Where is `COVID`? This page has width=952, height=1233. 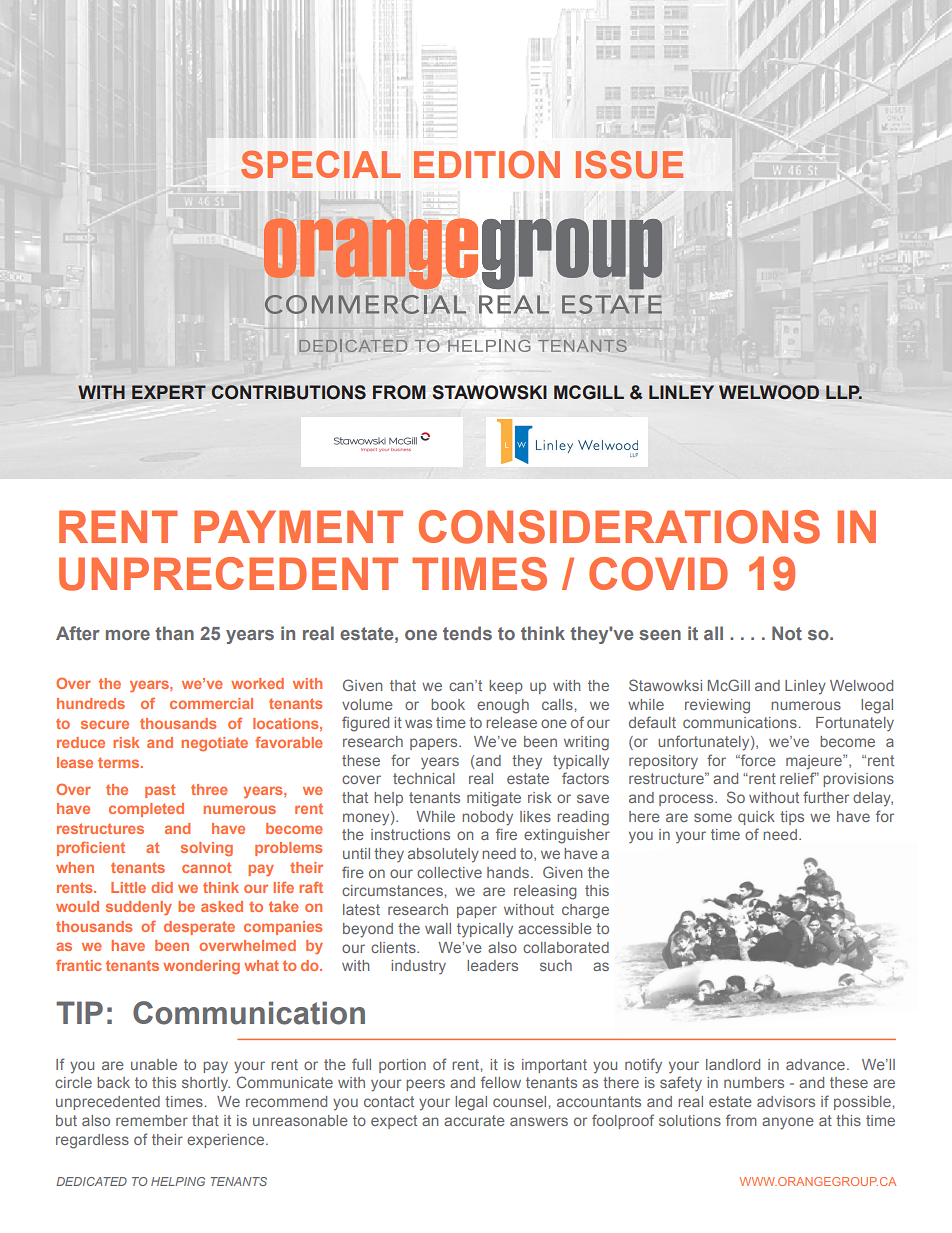 COVID is located at coordinates (658, 574).
